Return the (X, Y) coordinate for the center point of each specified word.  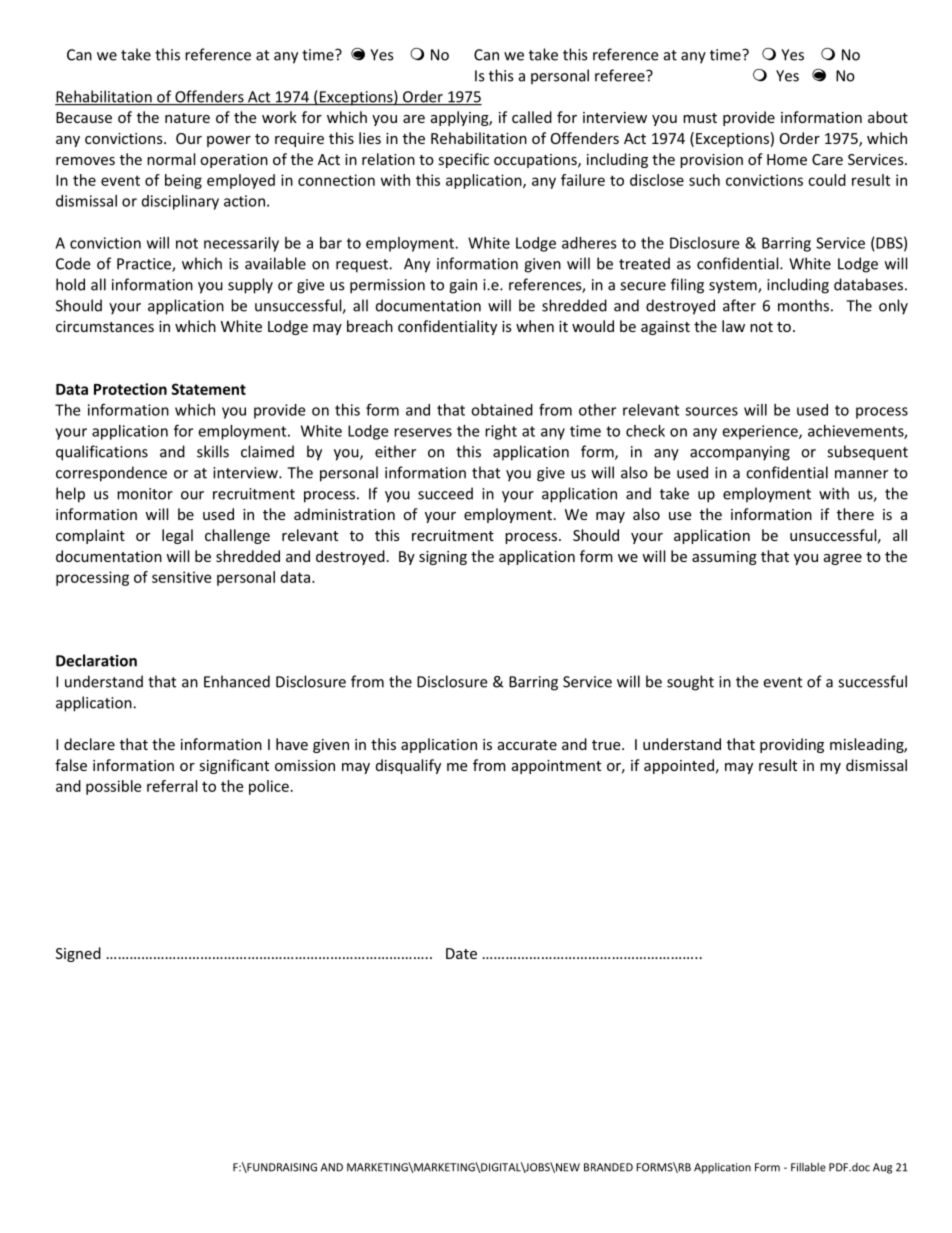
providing (792, 745)
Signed (78, 954)
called (532, 117)
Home (787, 159)
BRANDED (608, 1167)
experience (761, 432)
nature (187, 118)
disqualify (408, 766)
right (501, 432)
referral (172, 786)
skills (213, 451)
